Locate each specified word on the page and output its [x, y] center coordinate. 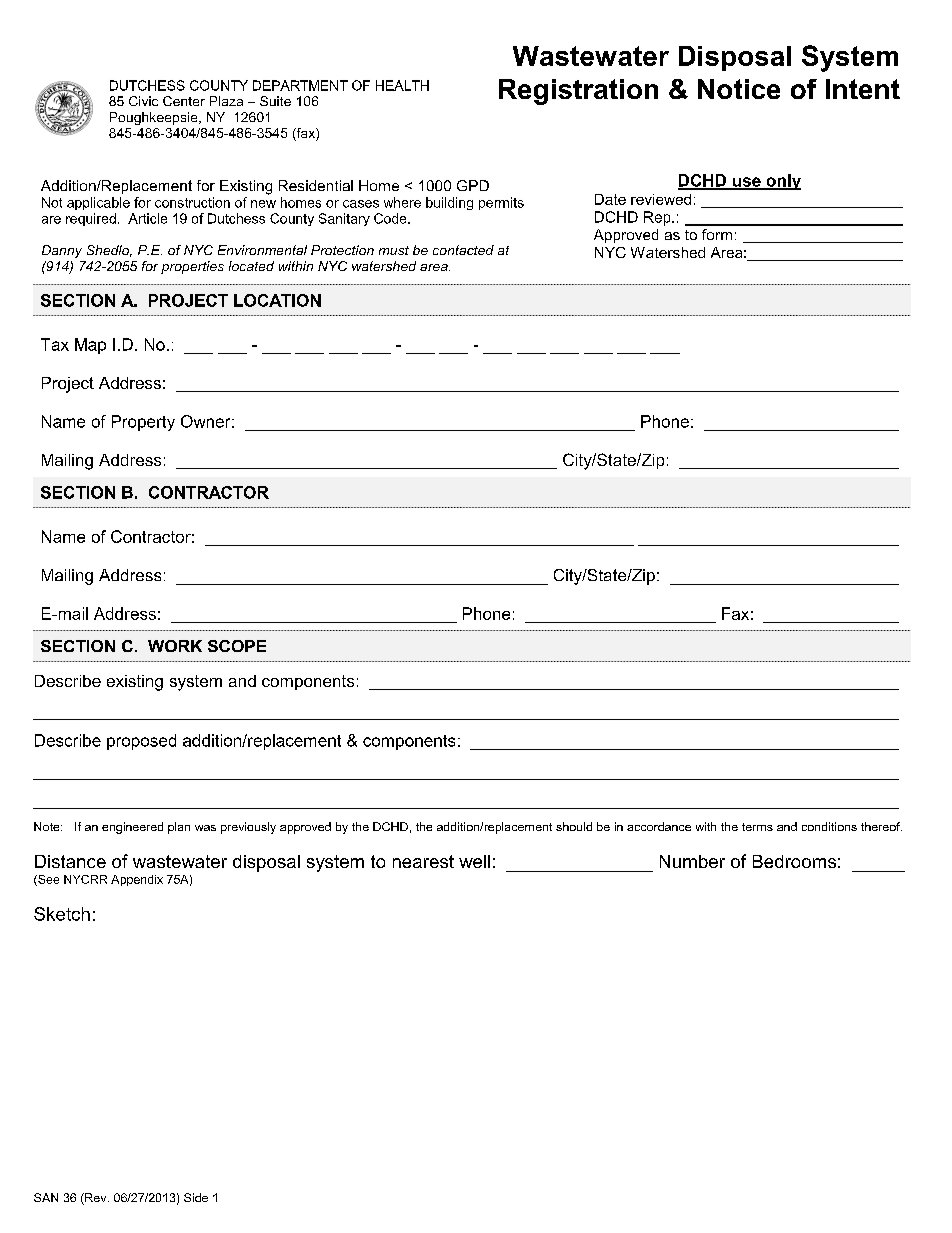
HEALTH [402, 85]
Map [90, 346]
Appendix [137, 880]
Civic [143, 101]
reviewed [661, 199]
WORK [175, 646]
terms [757, 827]
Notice [739, 89]
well [474, 861]
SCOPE [237, 646]
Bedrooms [794, 861]
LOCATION [277, 300]
